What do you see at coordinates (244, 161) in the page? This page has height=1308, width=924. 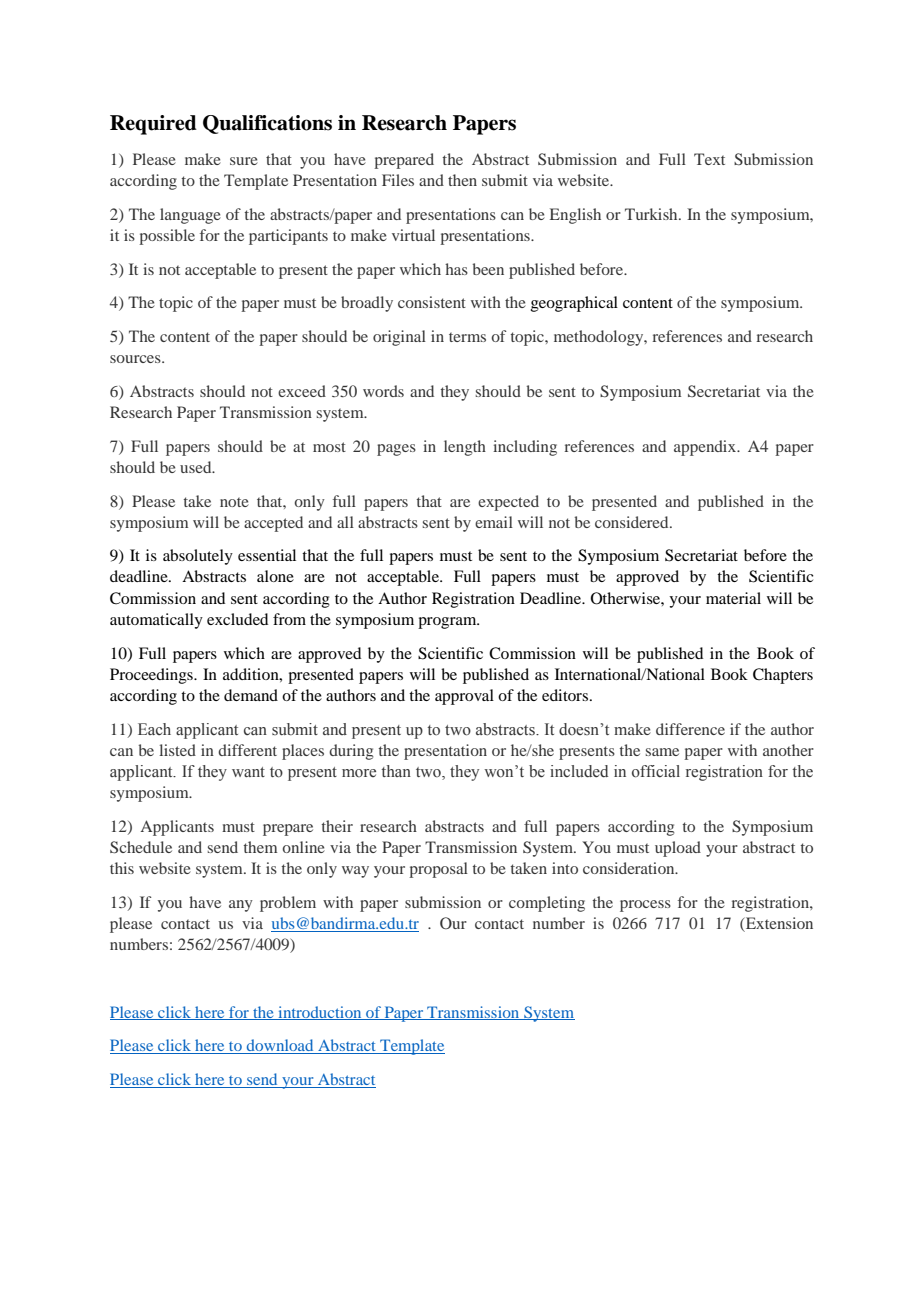 I see `sure` at bounding box center [244, 161].
